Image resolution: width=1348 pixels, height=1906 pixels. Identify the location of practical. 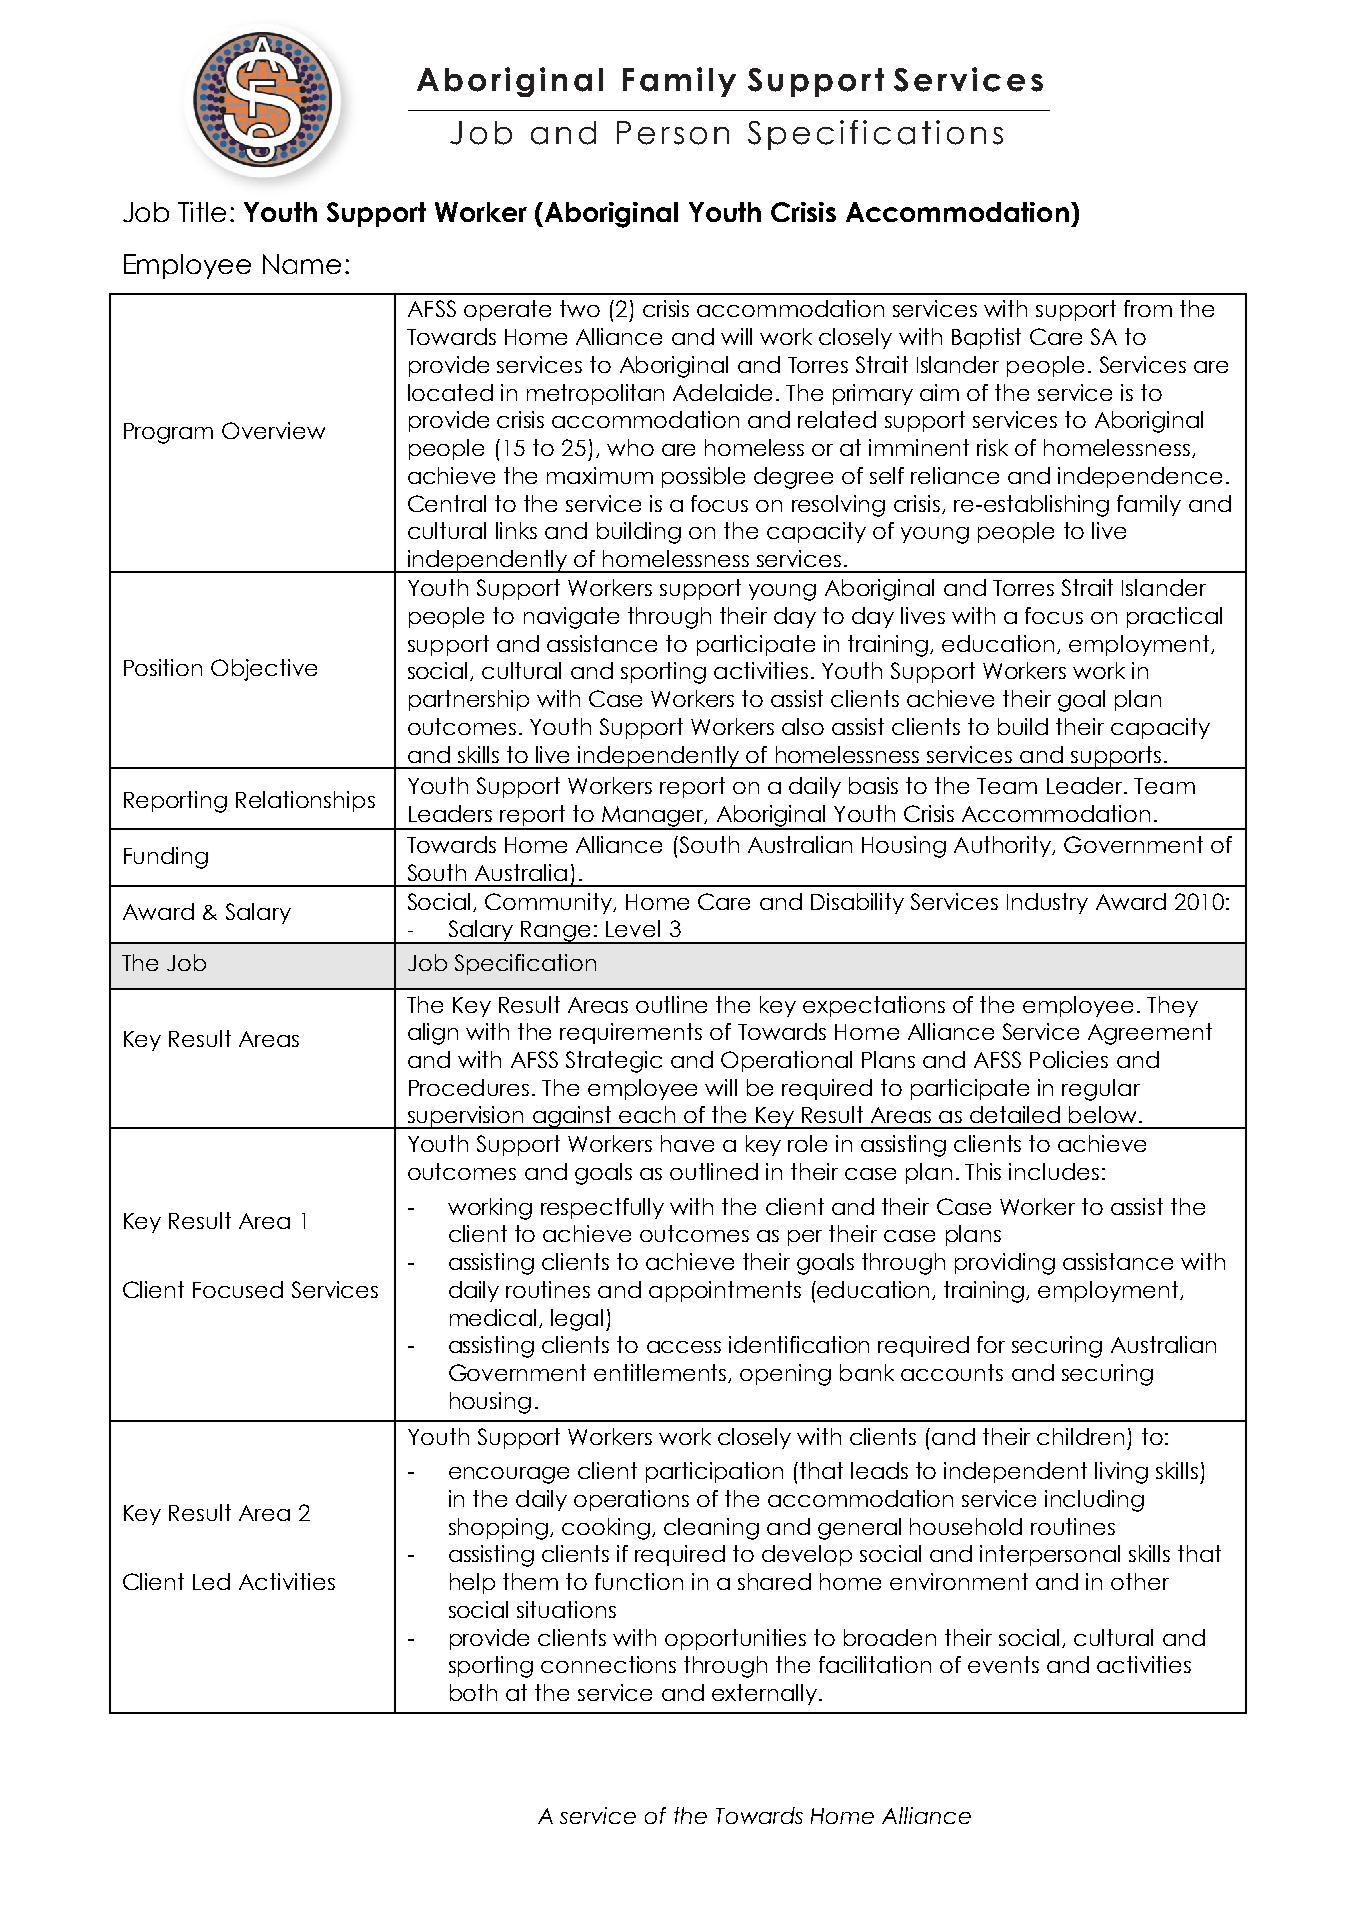
(1174, 617).
